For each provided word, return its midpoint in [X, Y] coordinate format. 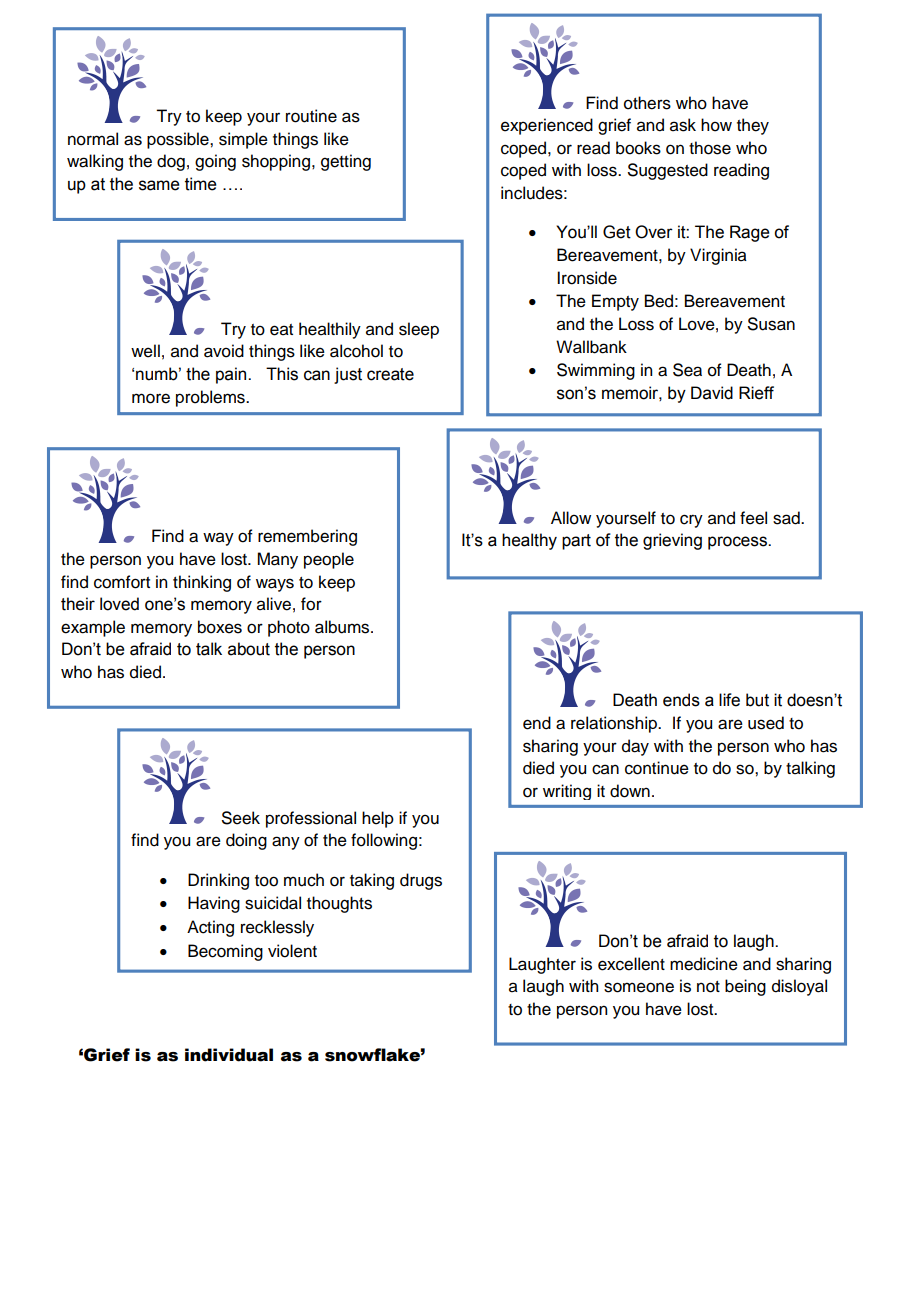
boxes [220, 627]
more [151, 398]
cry [691, 521]
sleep [419, 330]
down [630, 791]
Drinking [218, 881]
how [716, 125]
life [729, 700]
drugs [421, 881]
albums [343, 627]
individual [229, 1055]
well [145, 351]
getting [346, 162]
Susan [771, 324]
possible [179, 140]
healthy [529, 541]
